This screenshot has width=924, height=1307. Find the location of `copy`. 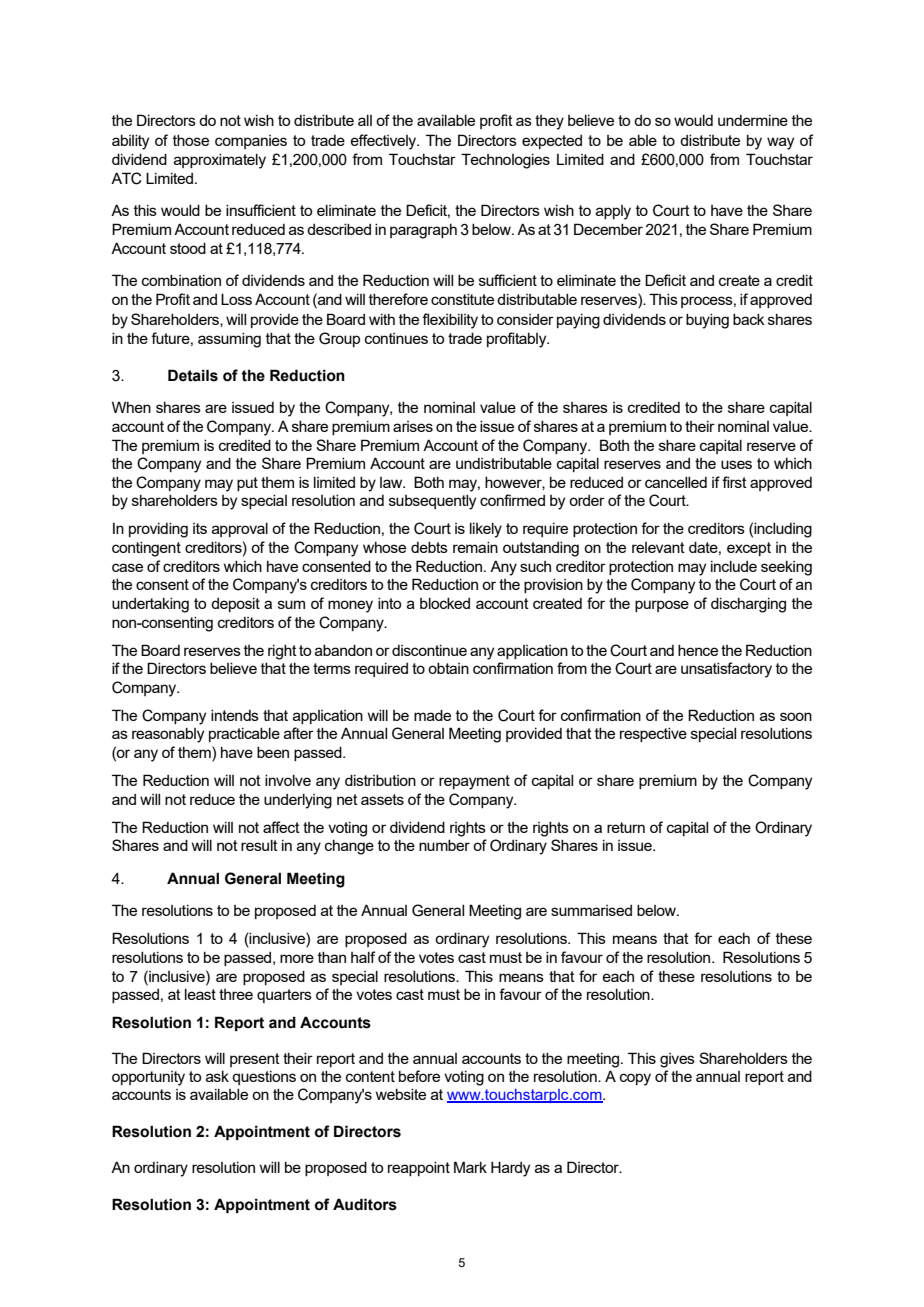

copy is located at coordinates (635, 1079).
